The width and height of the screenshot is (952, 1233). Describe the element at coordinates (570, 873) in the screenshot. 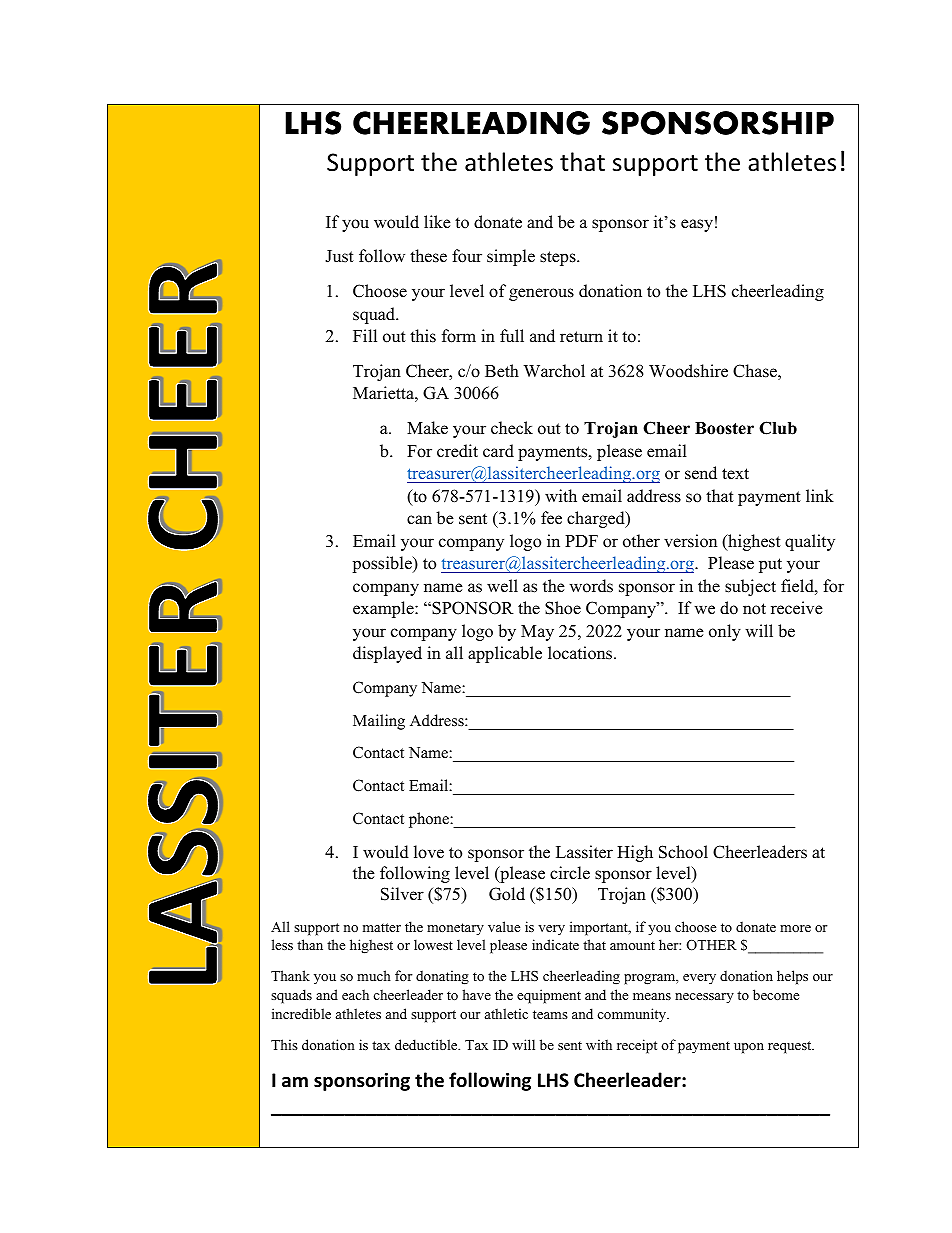

I see `circle` at that location.
